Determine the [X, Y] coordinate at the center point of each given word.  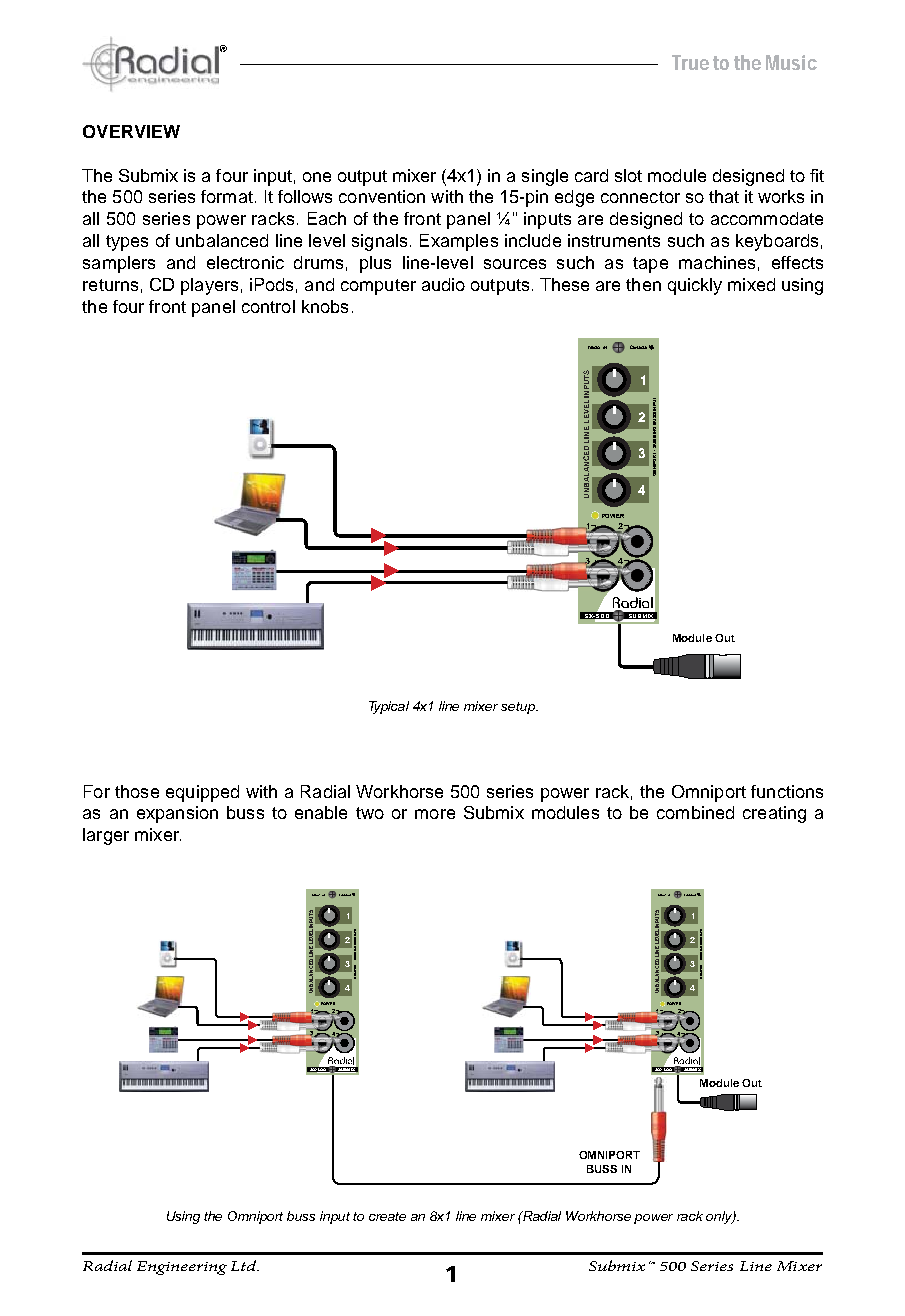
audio [443, 284]
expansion [177, 814]
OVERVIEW [131, 131]
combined [695, 812]
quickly [695, 286]
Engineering [182, 1268]
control [268, 306]
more [435, 814]
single [545, 177]
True [690, 62]
